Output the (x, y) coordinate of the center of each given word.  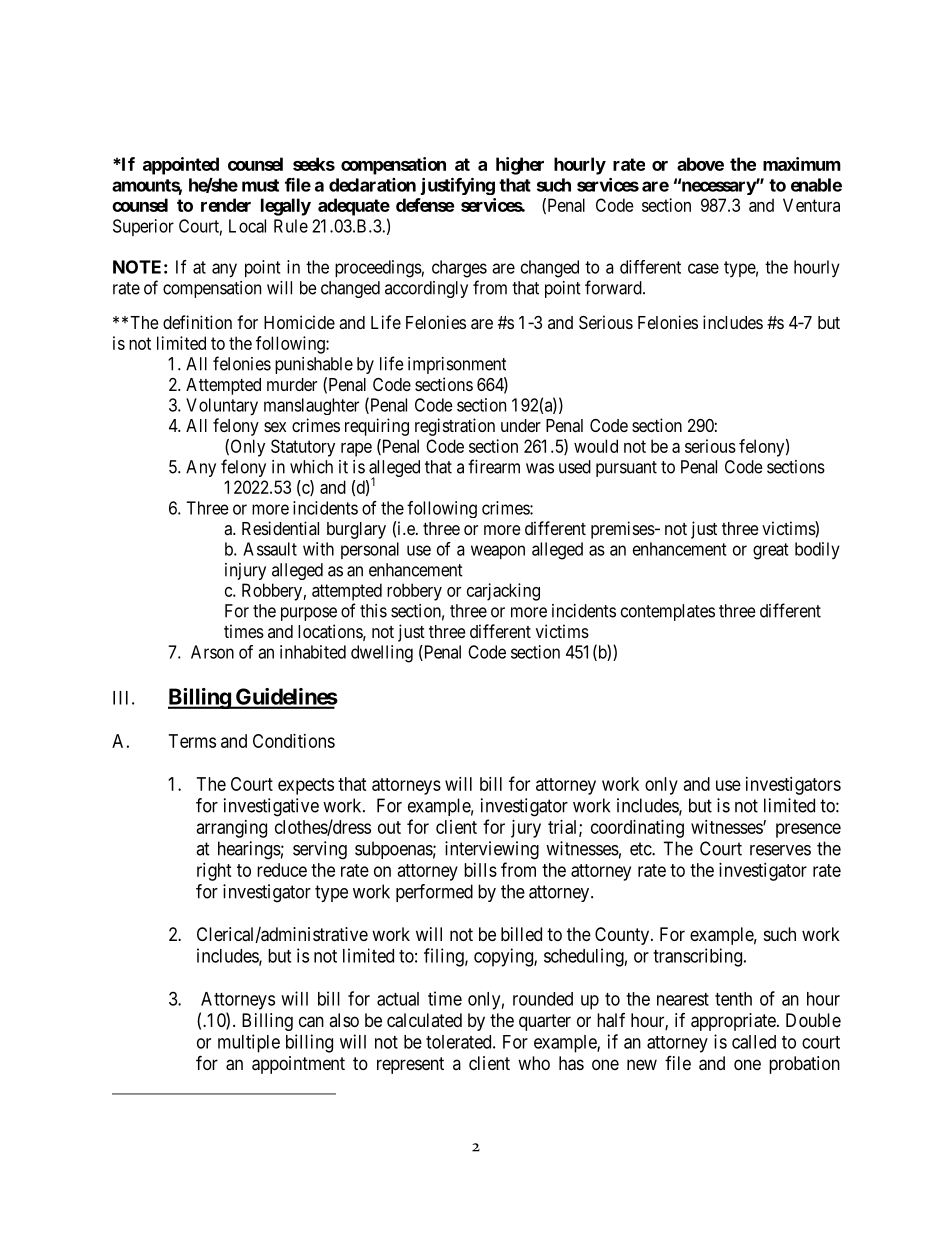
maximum (802, 164)
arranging (232, 829)
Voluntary (222, 407)
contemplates (668, 612)
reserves (780, 850)
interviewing (492, 850)
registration (455, 427)
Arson (212, 652)
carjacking (503, 592)
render (226, 205)
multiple (249, 1043)
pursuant (626, 469)
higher (520, 166)
